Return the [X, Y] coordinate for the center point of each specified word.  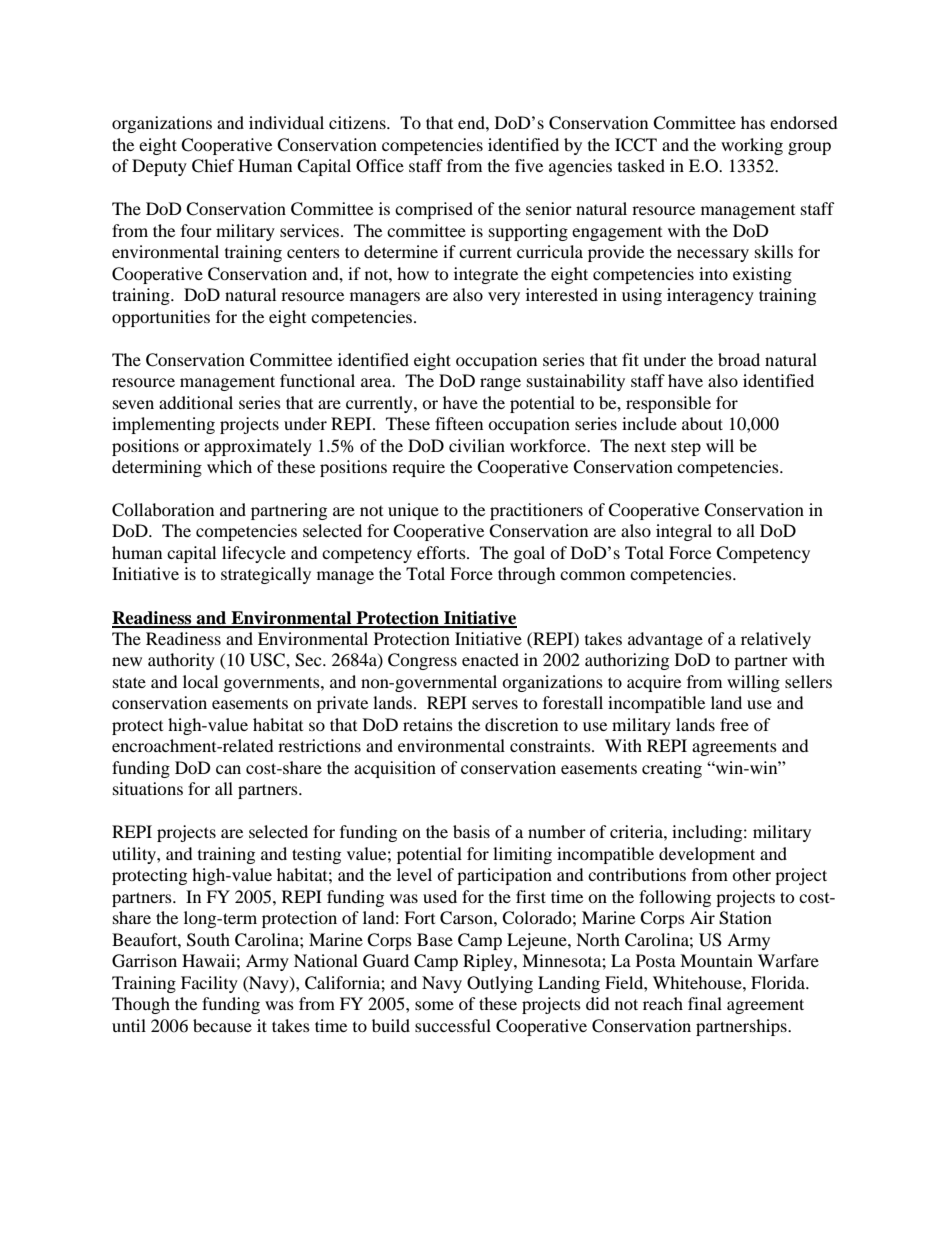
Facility [209, 984]
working [752, 146]
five [529, 165]
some [434, 1005]
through [527, 575]
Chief [213, 166]
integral [684, 532]
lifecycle [254, 554]
